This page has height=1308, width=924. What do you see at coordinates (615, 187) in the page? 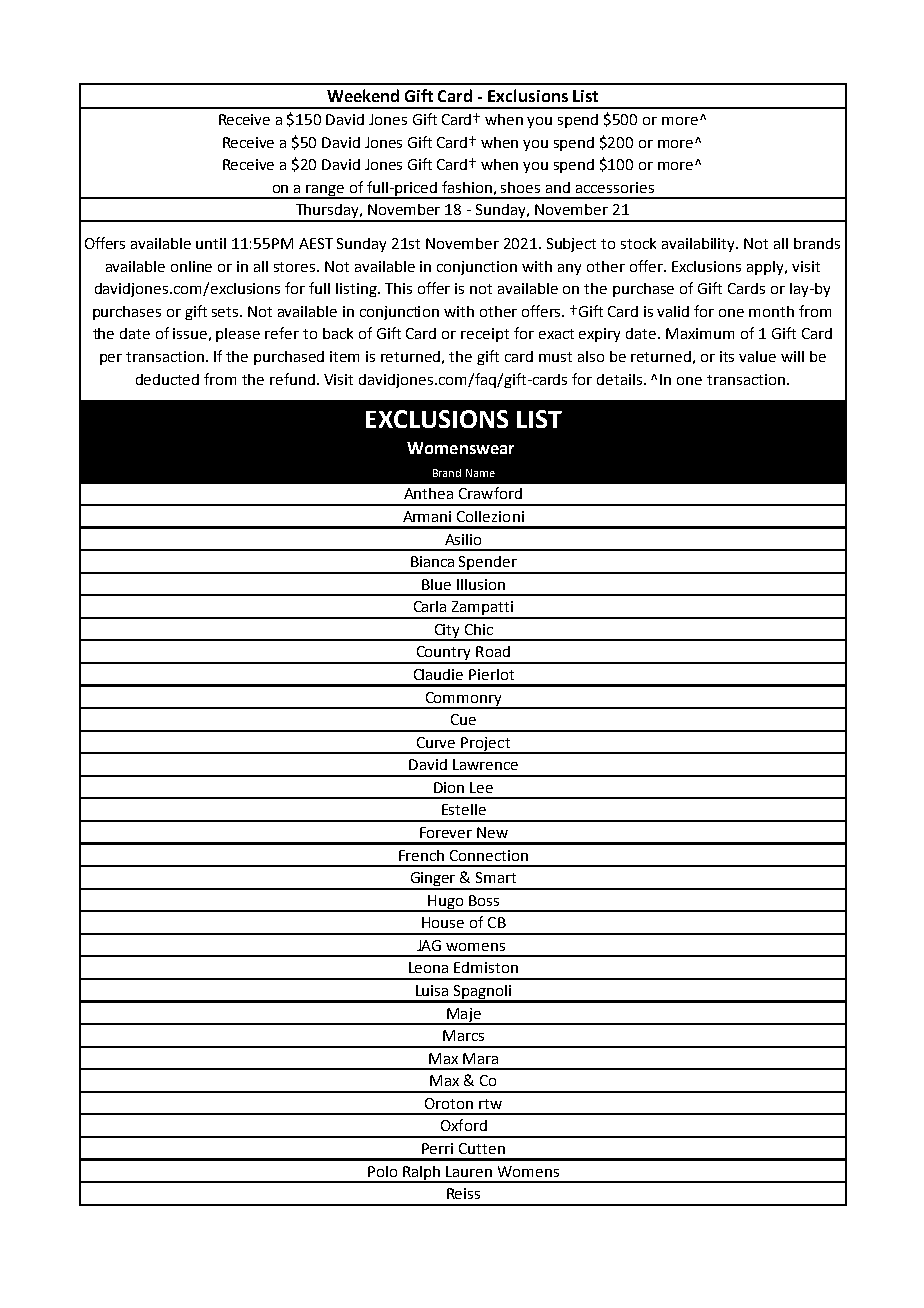
I see `accessories` at bounding box center [615, 187].
